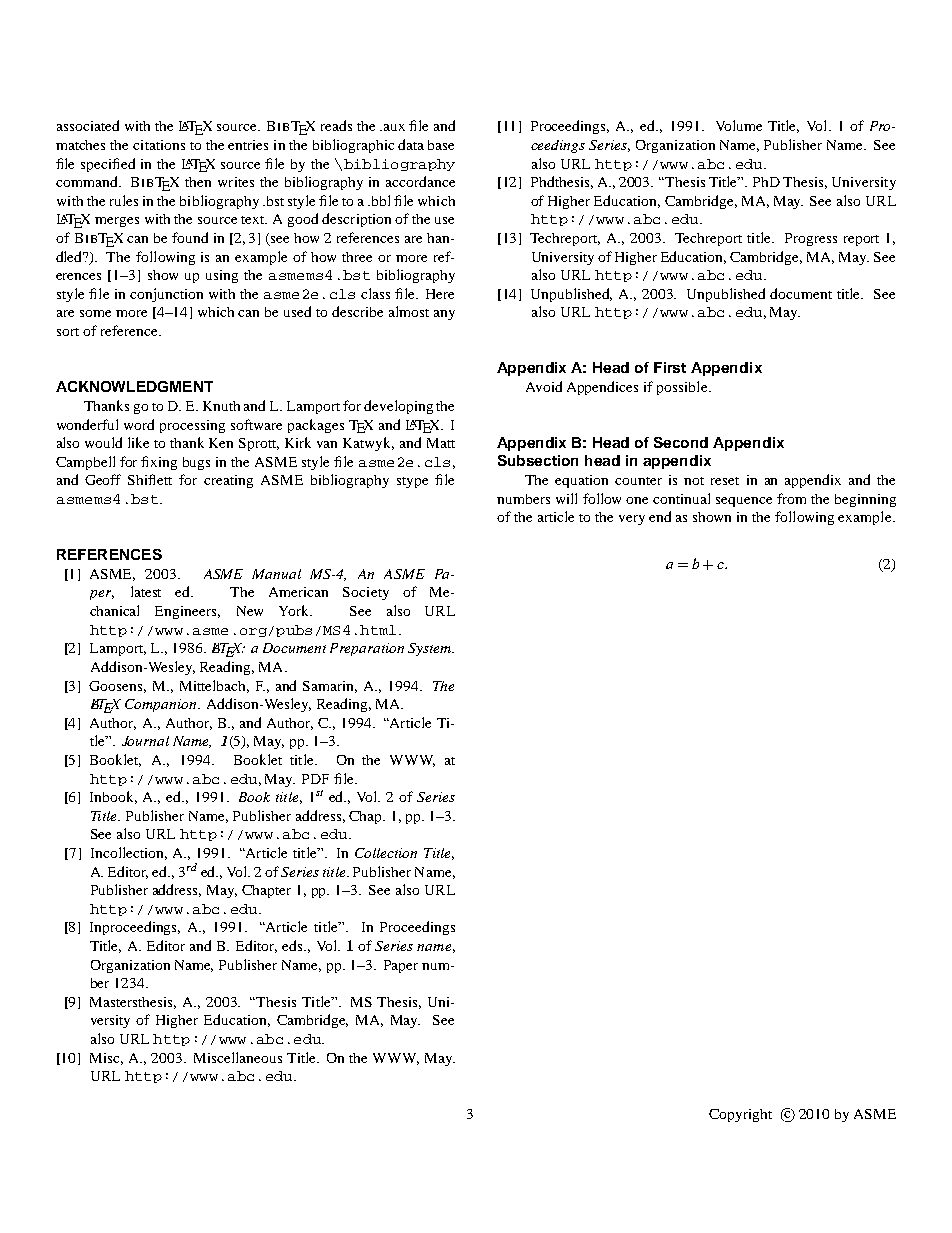  What do you see at coordinates (431, 649) in the screenshot?
I see `System` at bounding box center [431, 649].
